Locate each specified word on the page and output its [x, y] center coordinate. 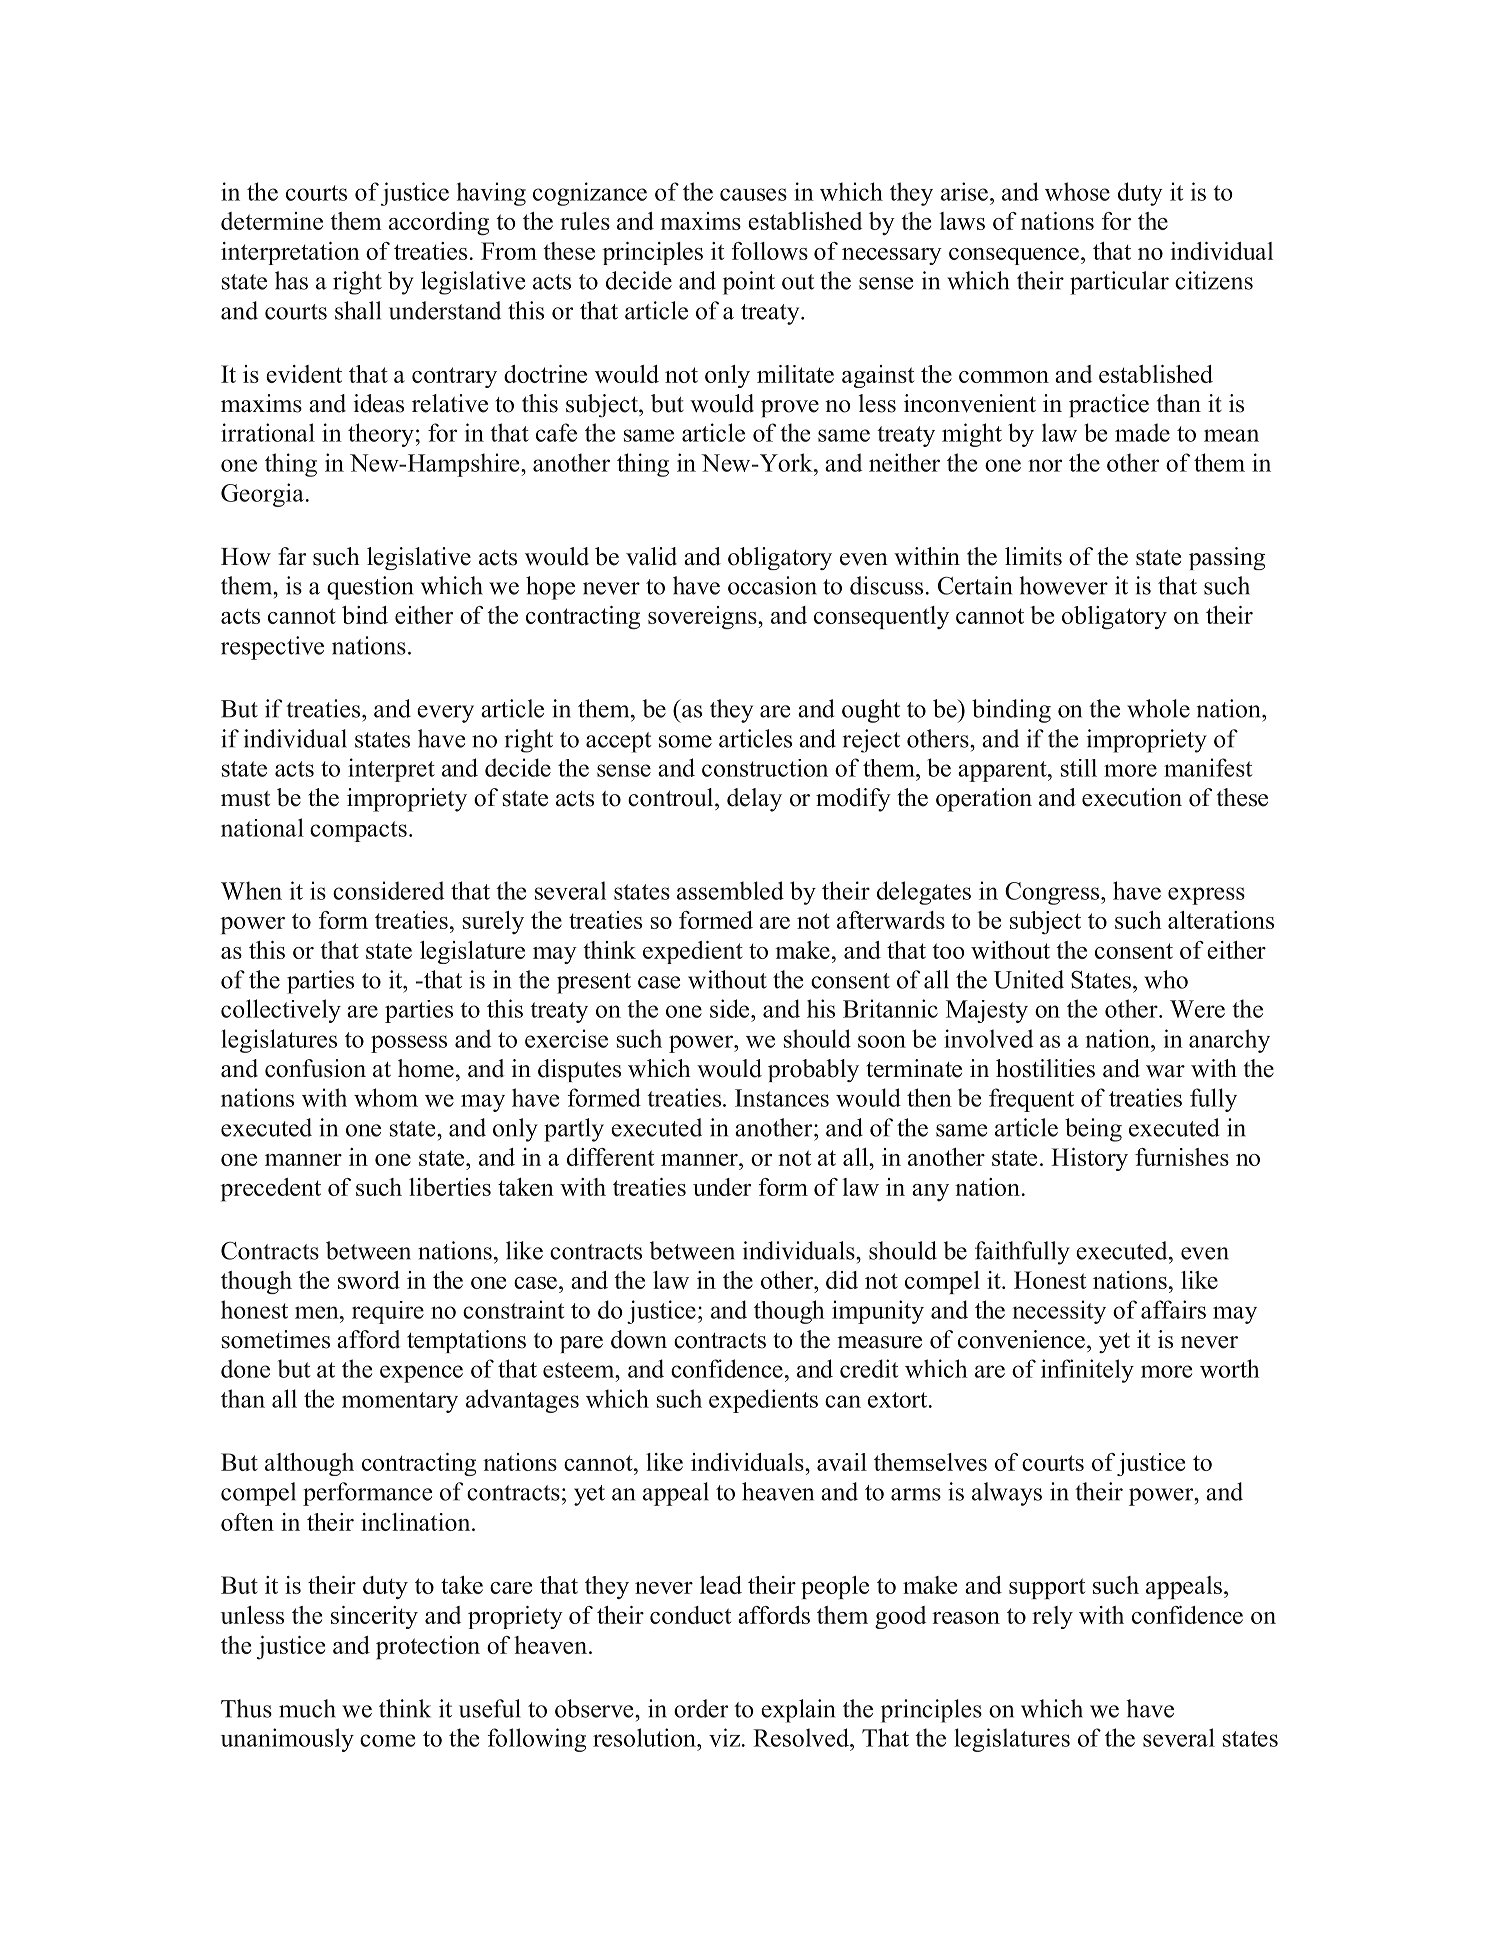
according [439, 224]
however [1063, 585]
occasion [772, 585]
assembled [730, 890]
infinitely [1087, 1371]
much [307, 1708]
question [370, 588]
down [639, 1339]
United [1029, 979]
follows [770, 251]
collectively [281, 1011]
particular [1119, 283]
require [388, 1312]
